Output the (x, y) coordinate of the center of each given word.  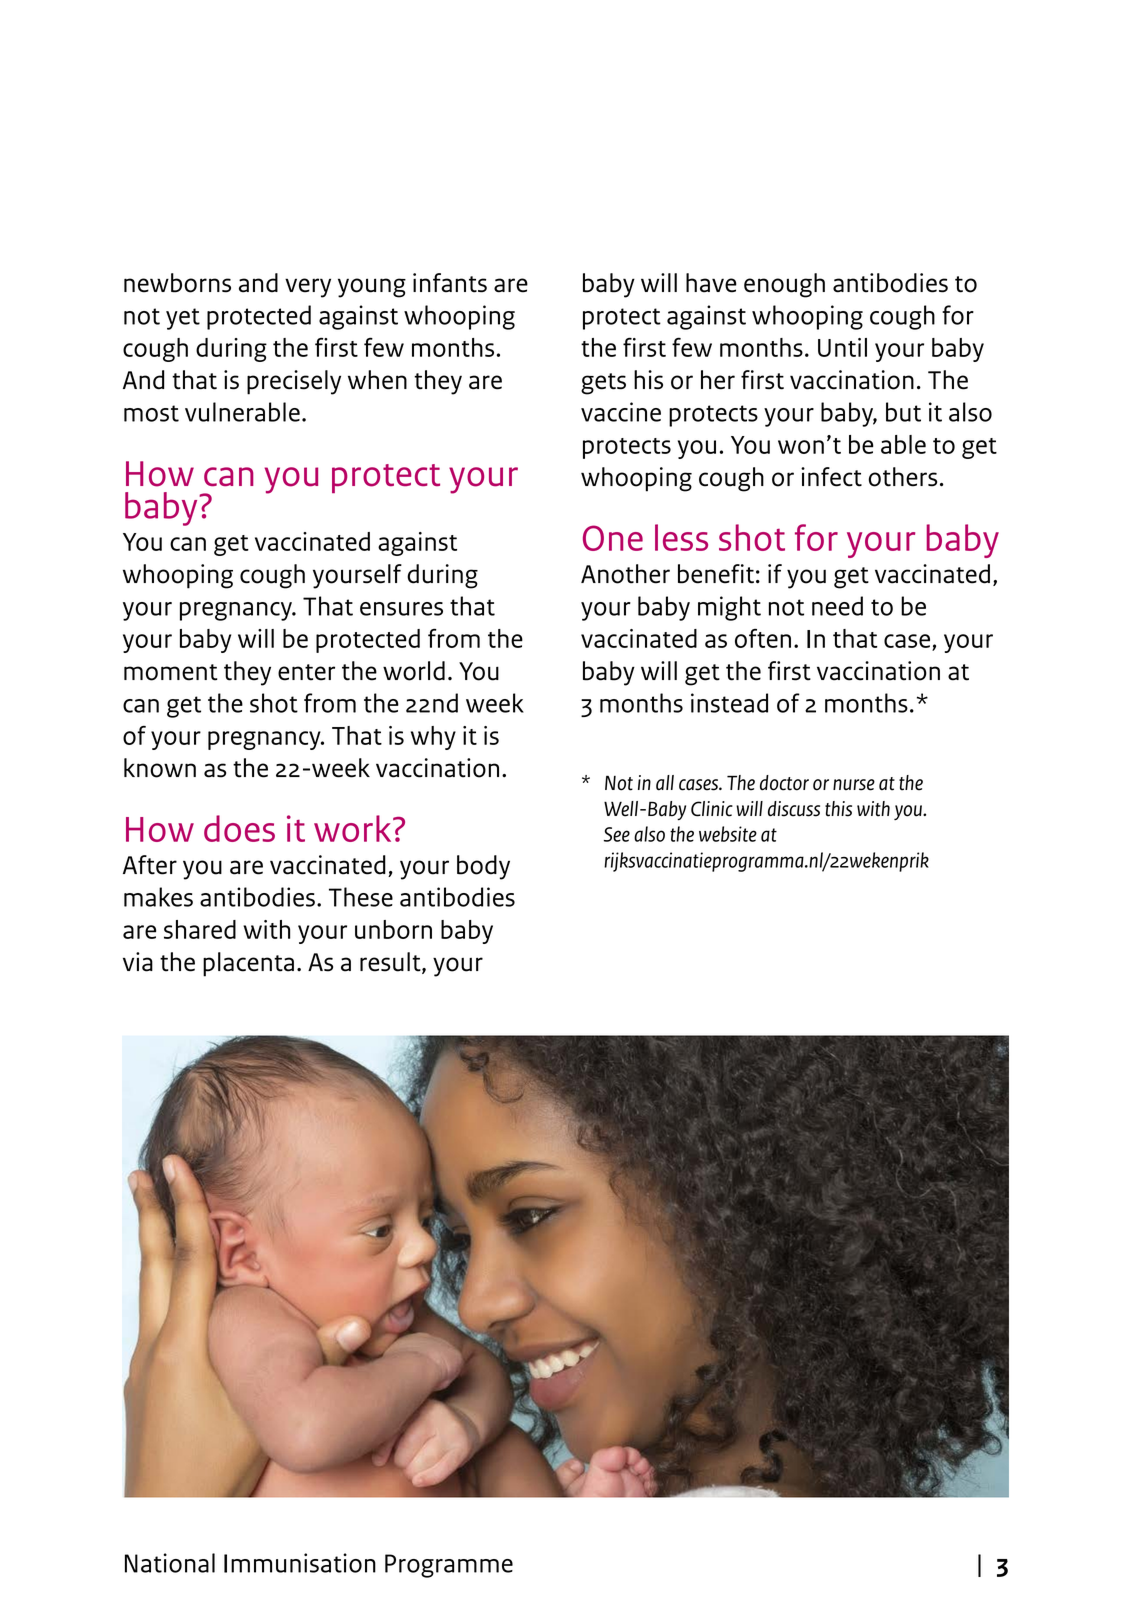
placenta (248, 964)
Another (625, 574)
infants (450, 283)
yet (183, 319)
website (728, 834)
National (170, 1563)
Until (842, 347)
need (837, 606)
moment (170, 672)
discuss (794, 809)
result (391, 963)
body (483, 867)
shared (200, 929)
